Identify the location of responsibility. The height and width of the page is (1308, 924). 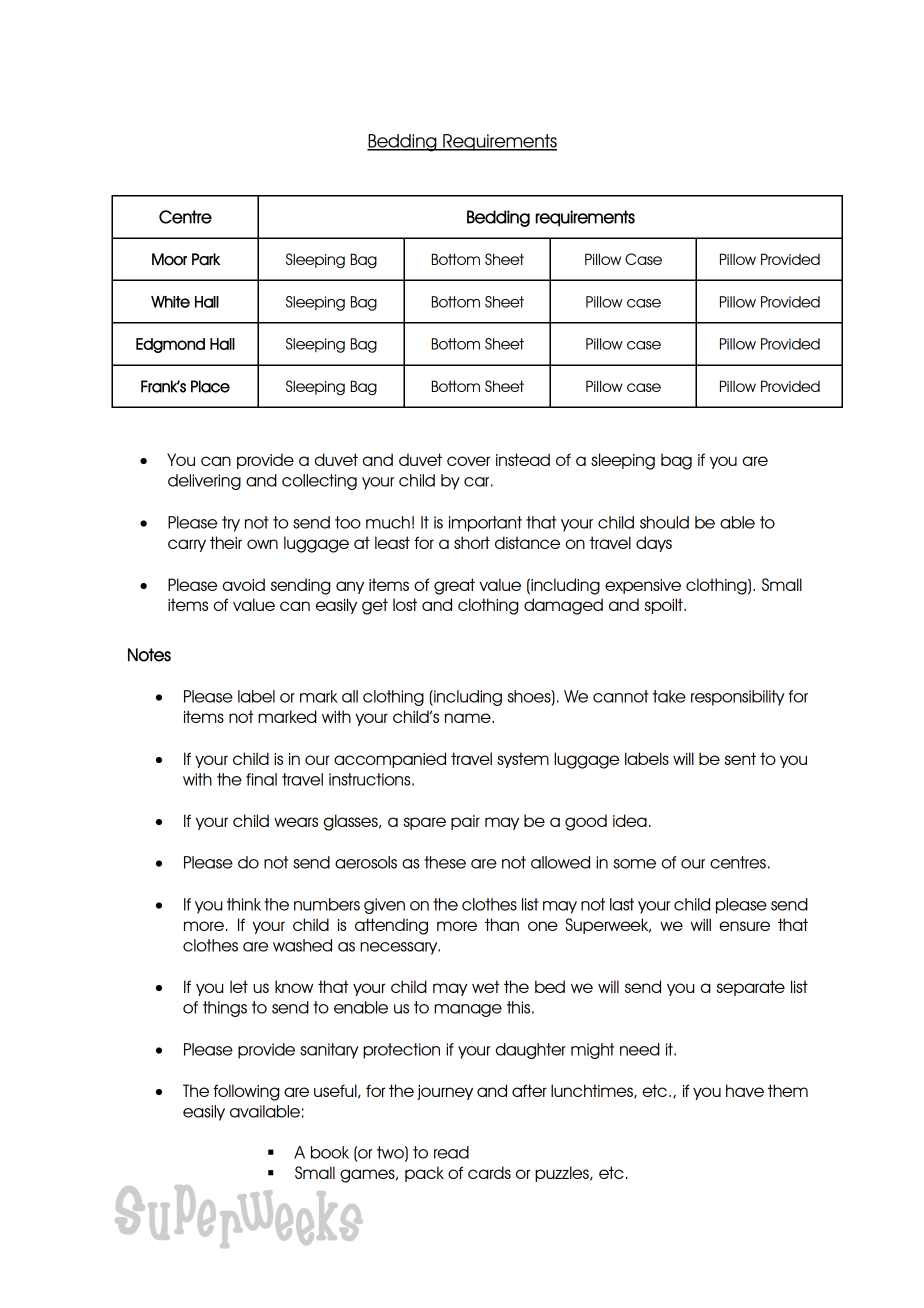
(738, 698).
